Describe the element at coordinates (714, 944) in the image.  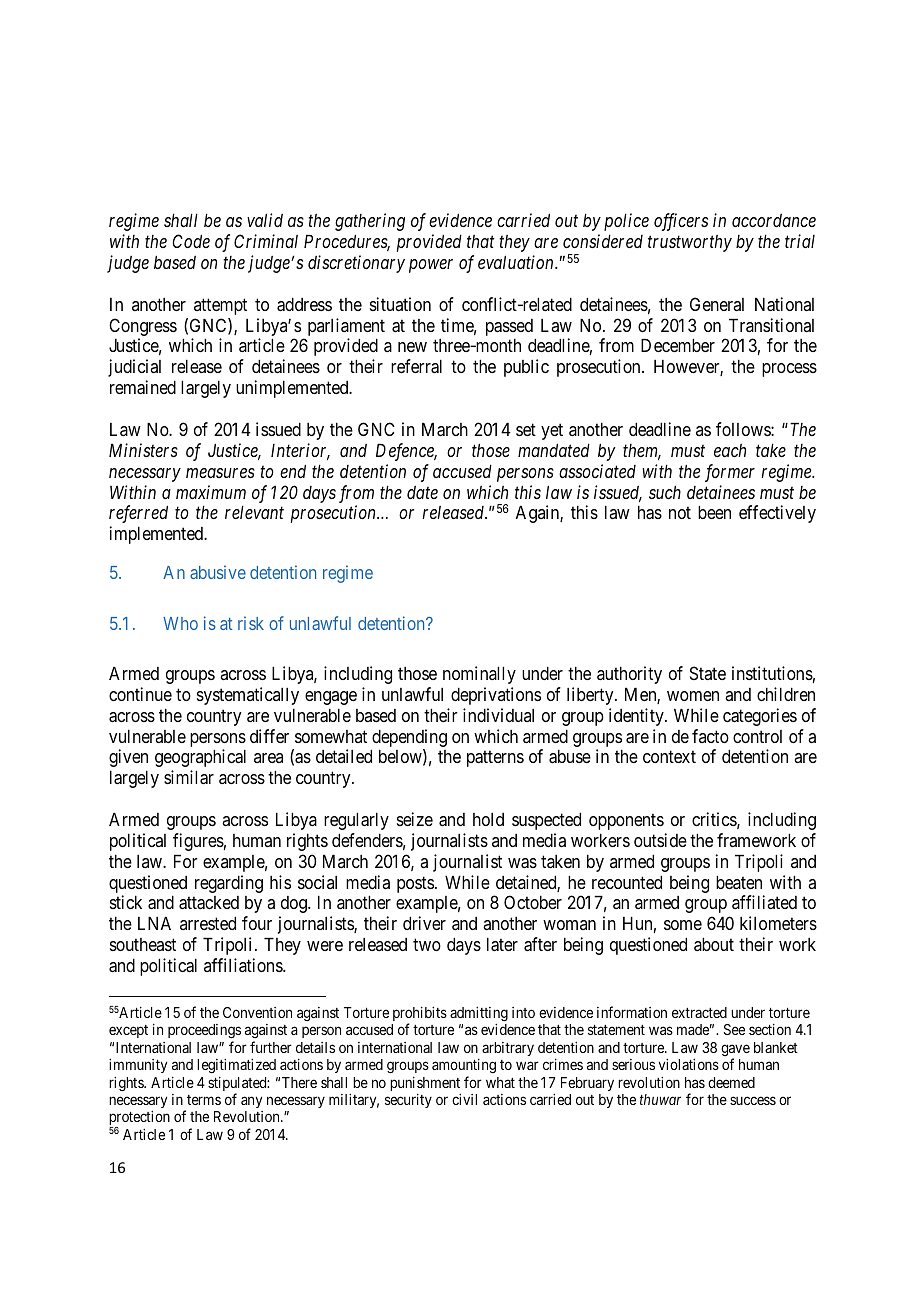
I see `about` at that location.
